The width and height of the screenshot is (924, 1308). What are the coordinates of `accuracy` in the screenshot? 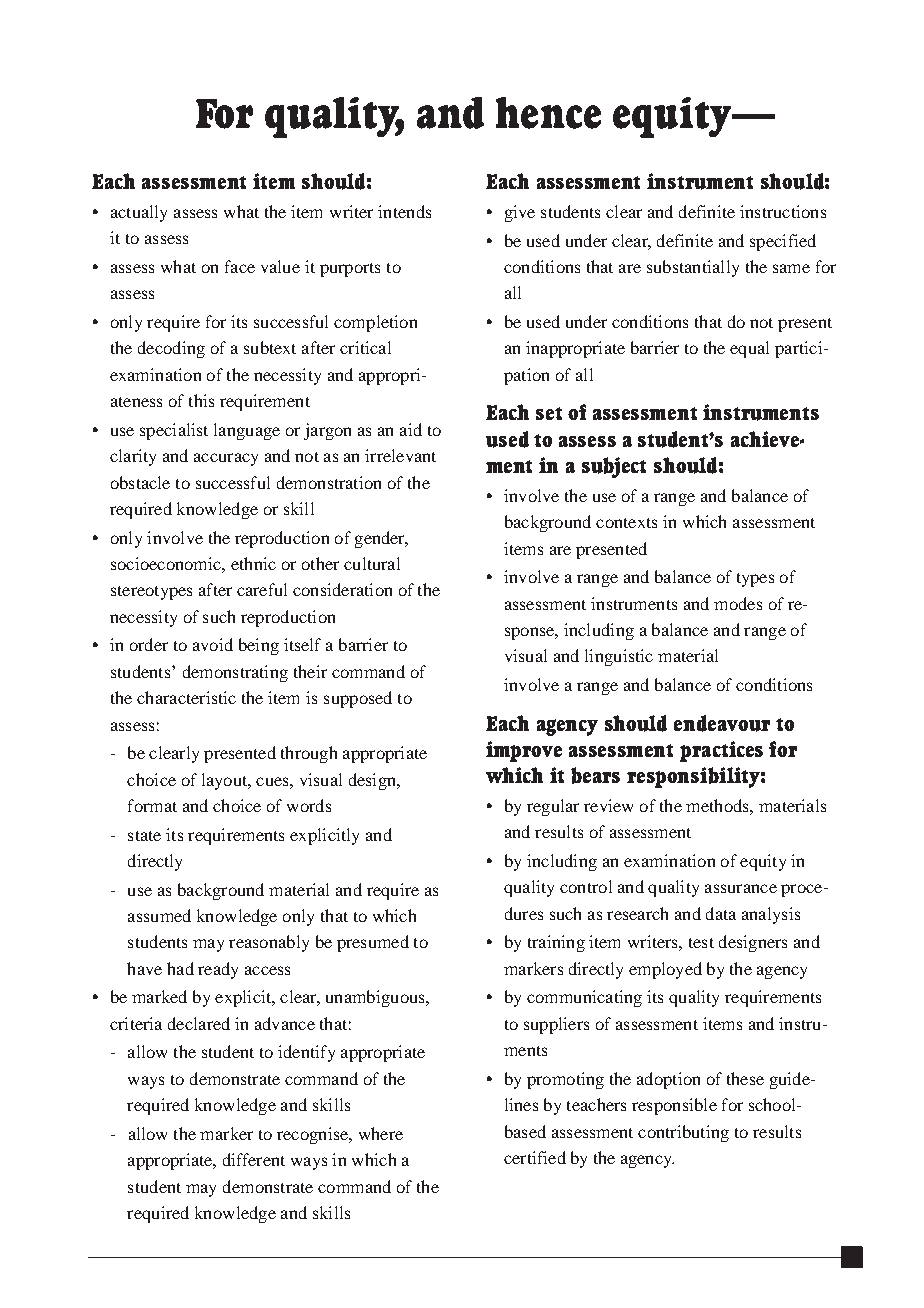 It's located at (226, 459).
